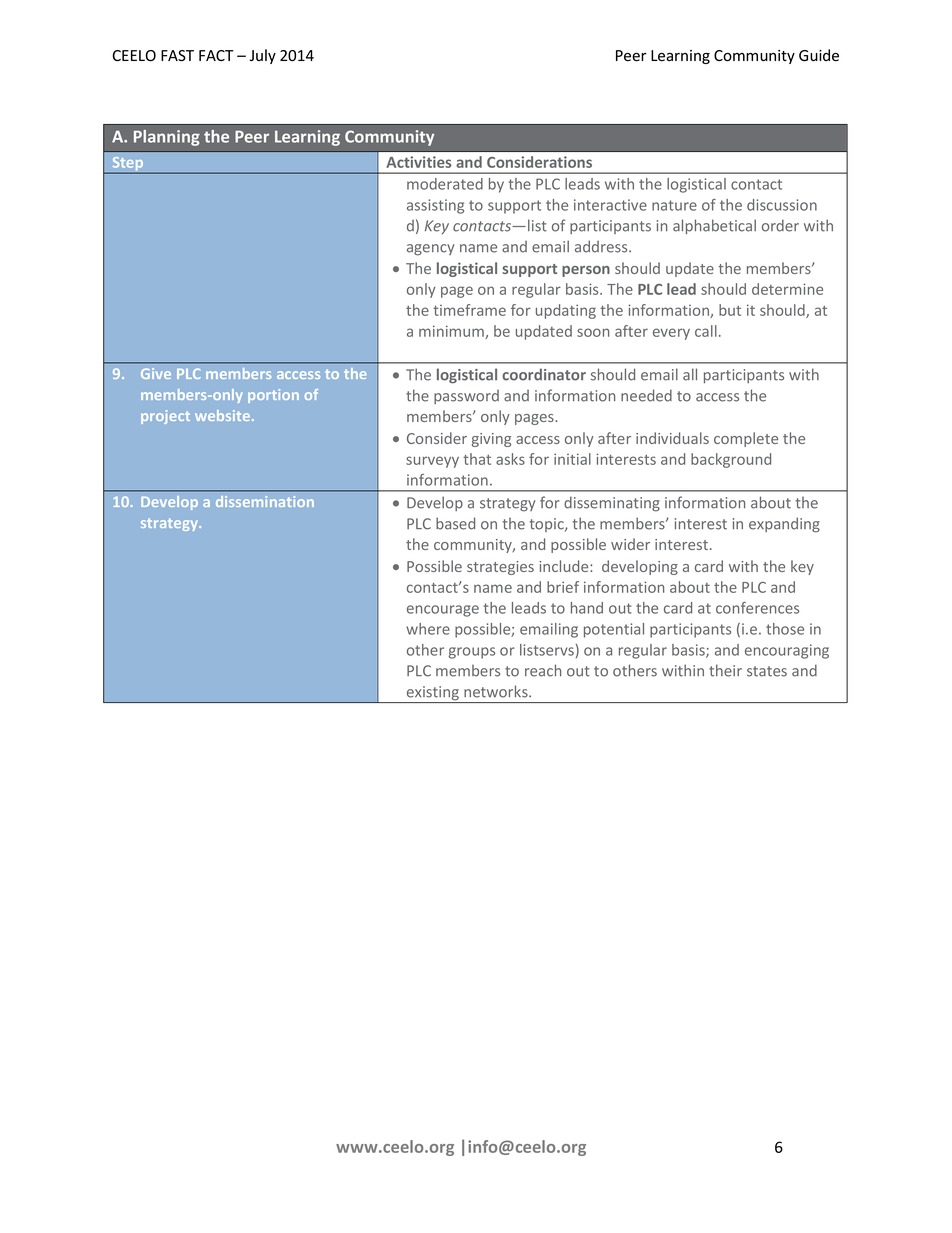  Describe the element at coordinates (431, 250) in the page. I see `agency` at that location.
